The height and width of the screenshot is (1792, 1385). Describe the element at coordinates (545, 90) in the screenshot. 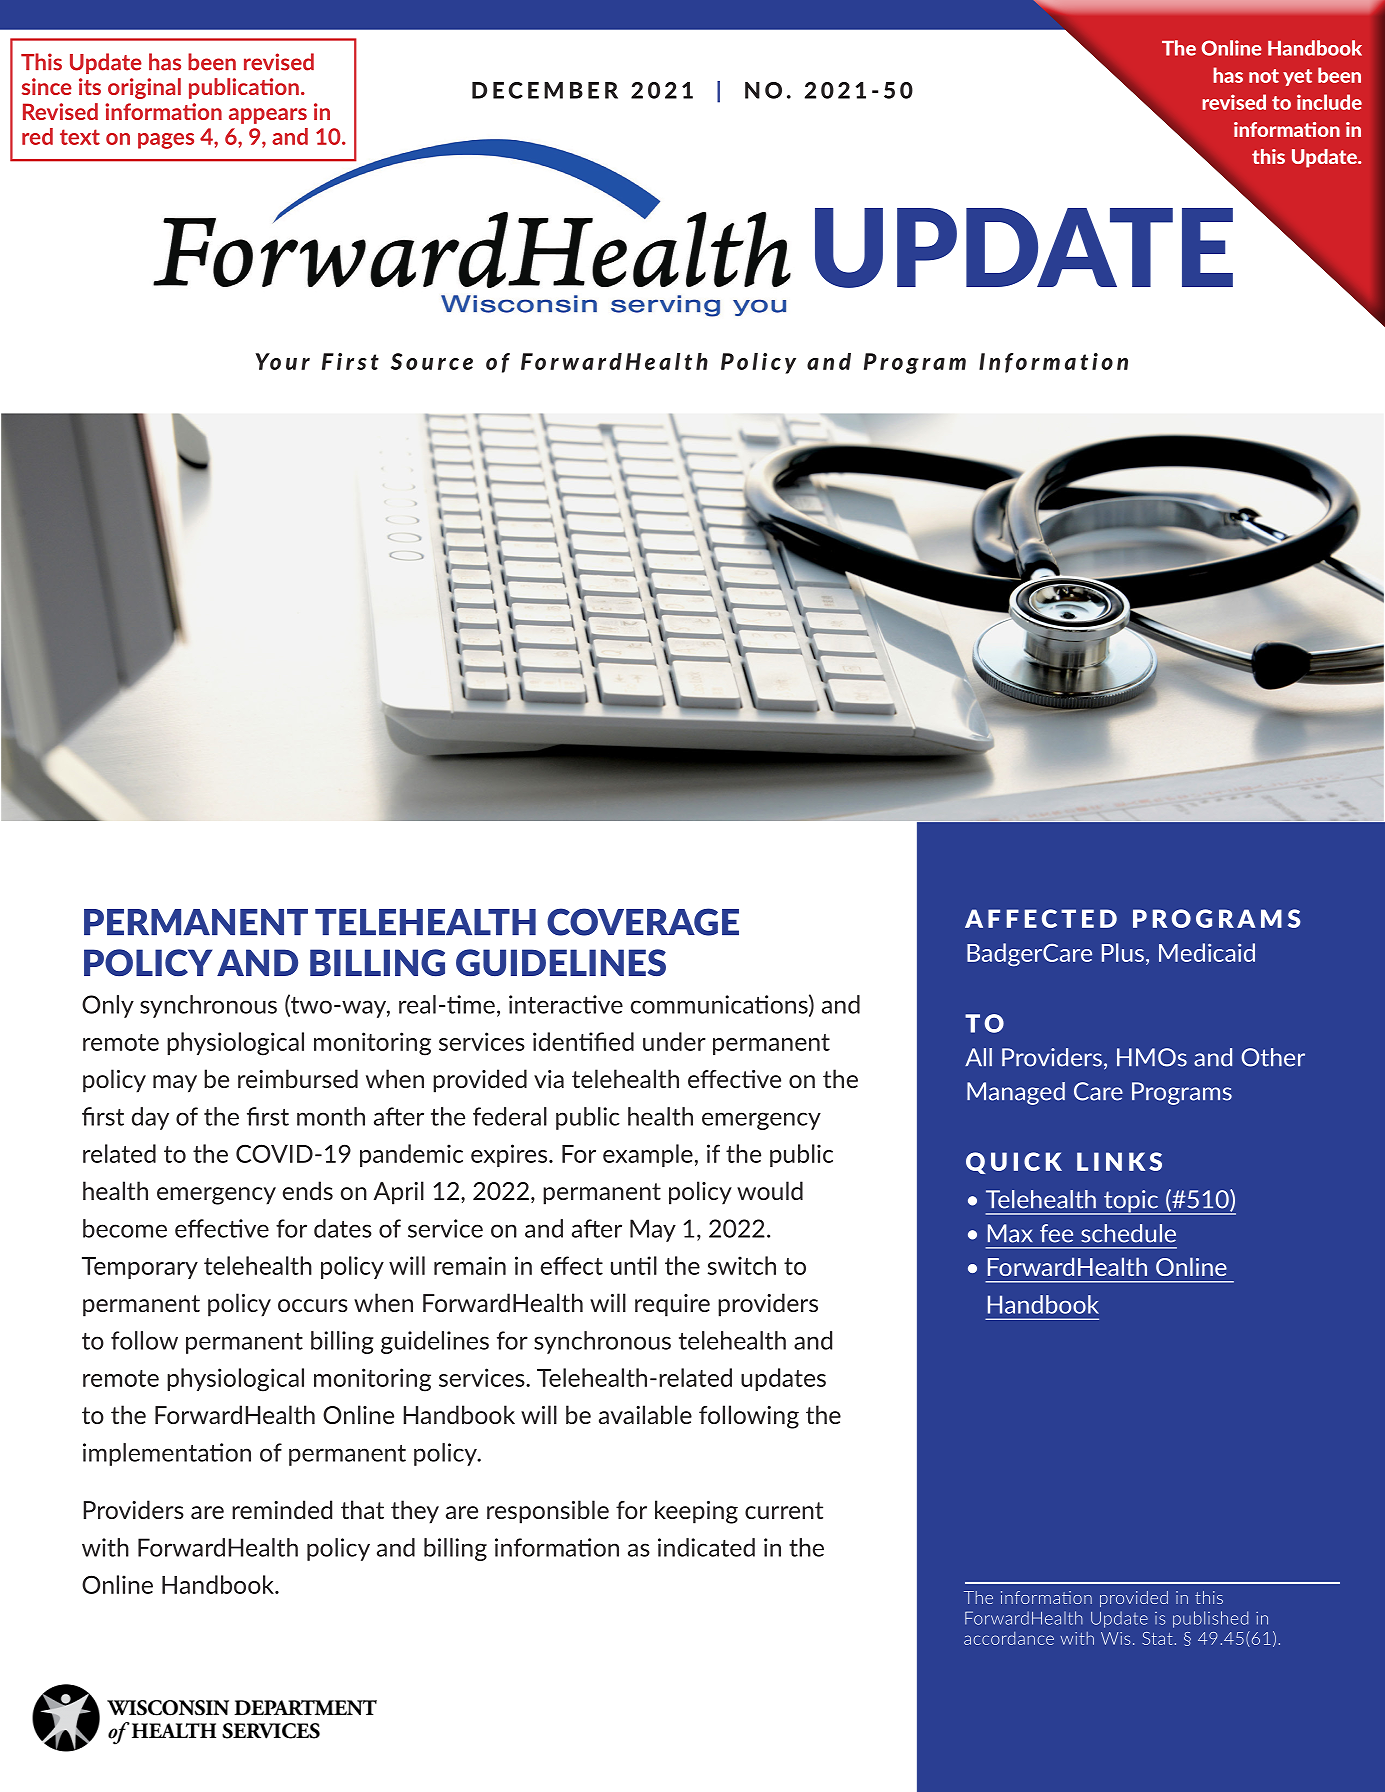

I see `DECEMBER` at that location.
